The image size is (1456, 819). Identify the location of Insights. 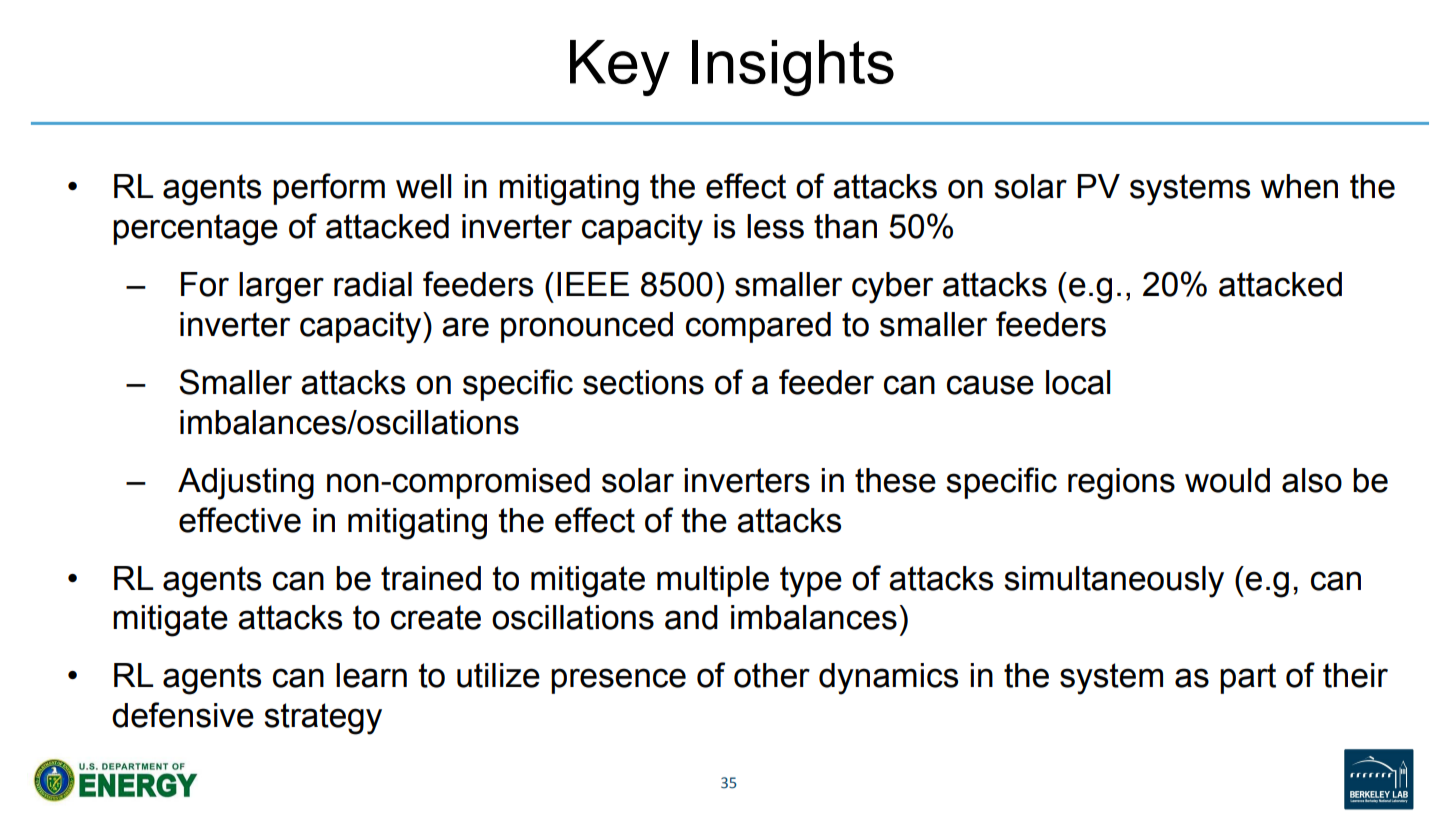
(793, 68).
